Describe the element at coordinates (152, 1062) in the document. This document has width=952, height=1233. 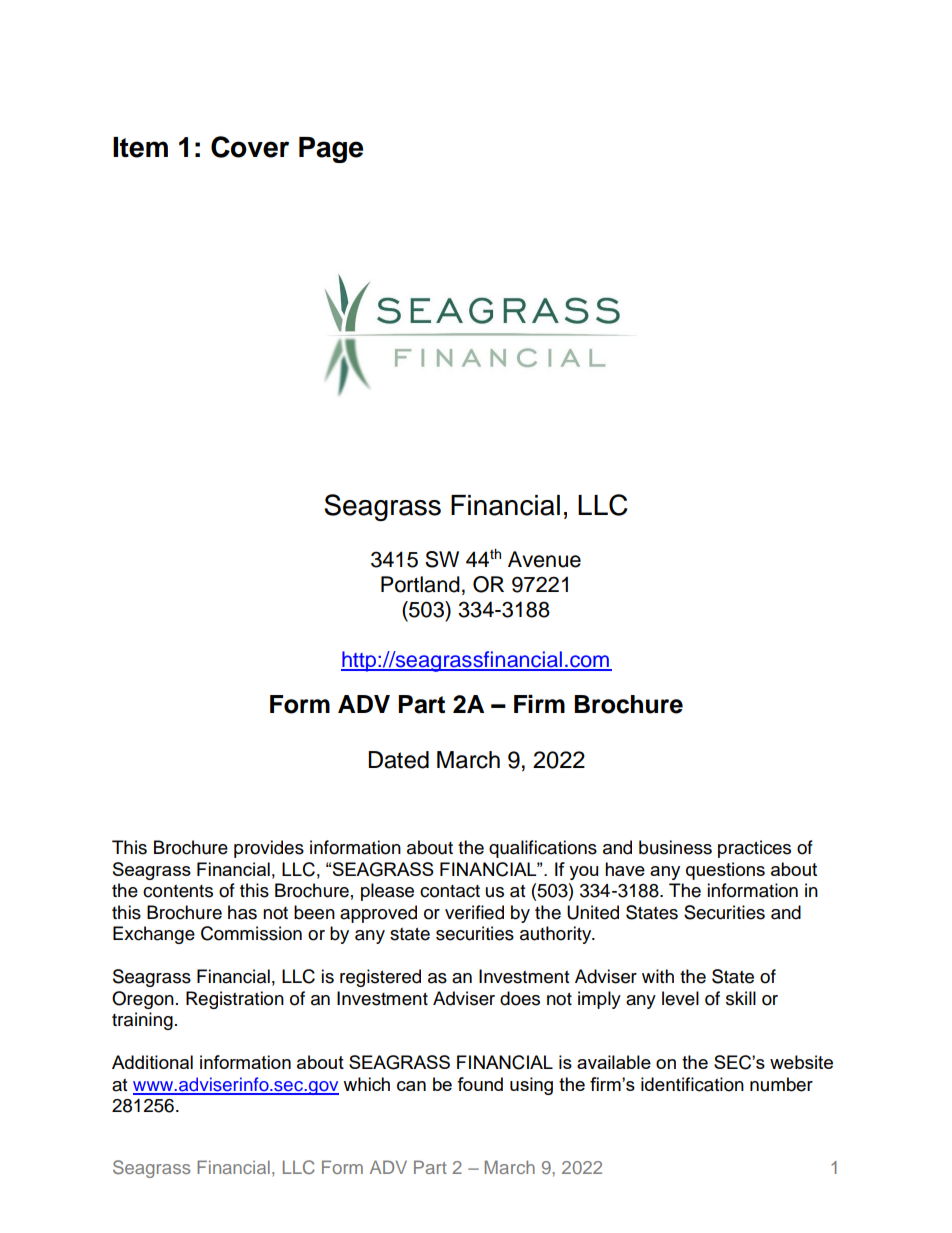
I see `Additional` at that location.
